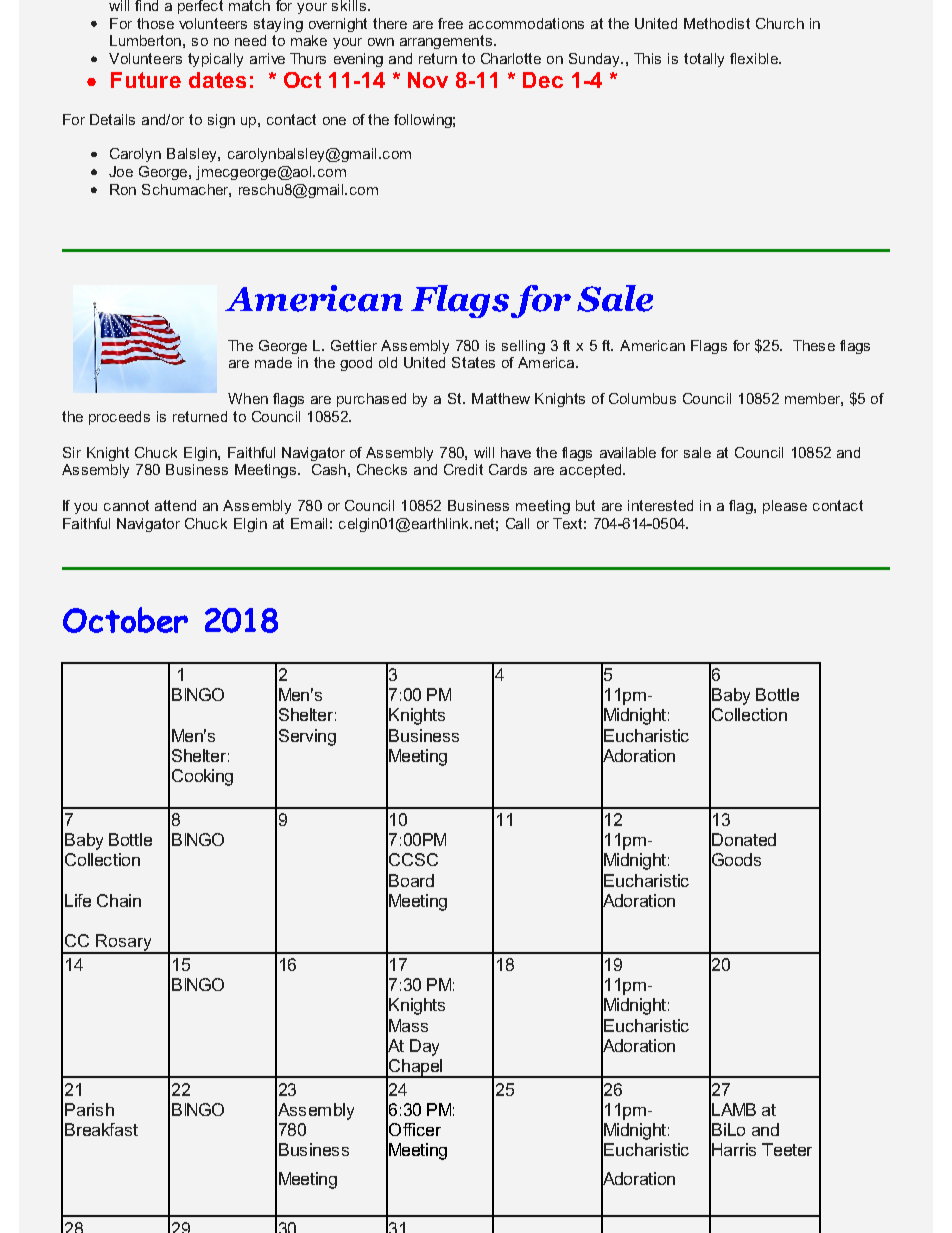  Describe the element at coordinates (785, 507) in the document. I see `please` at that location.
